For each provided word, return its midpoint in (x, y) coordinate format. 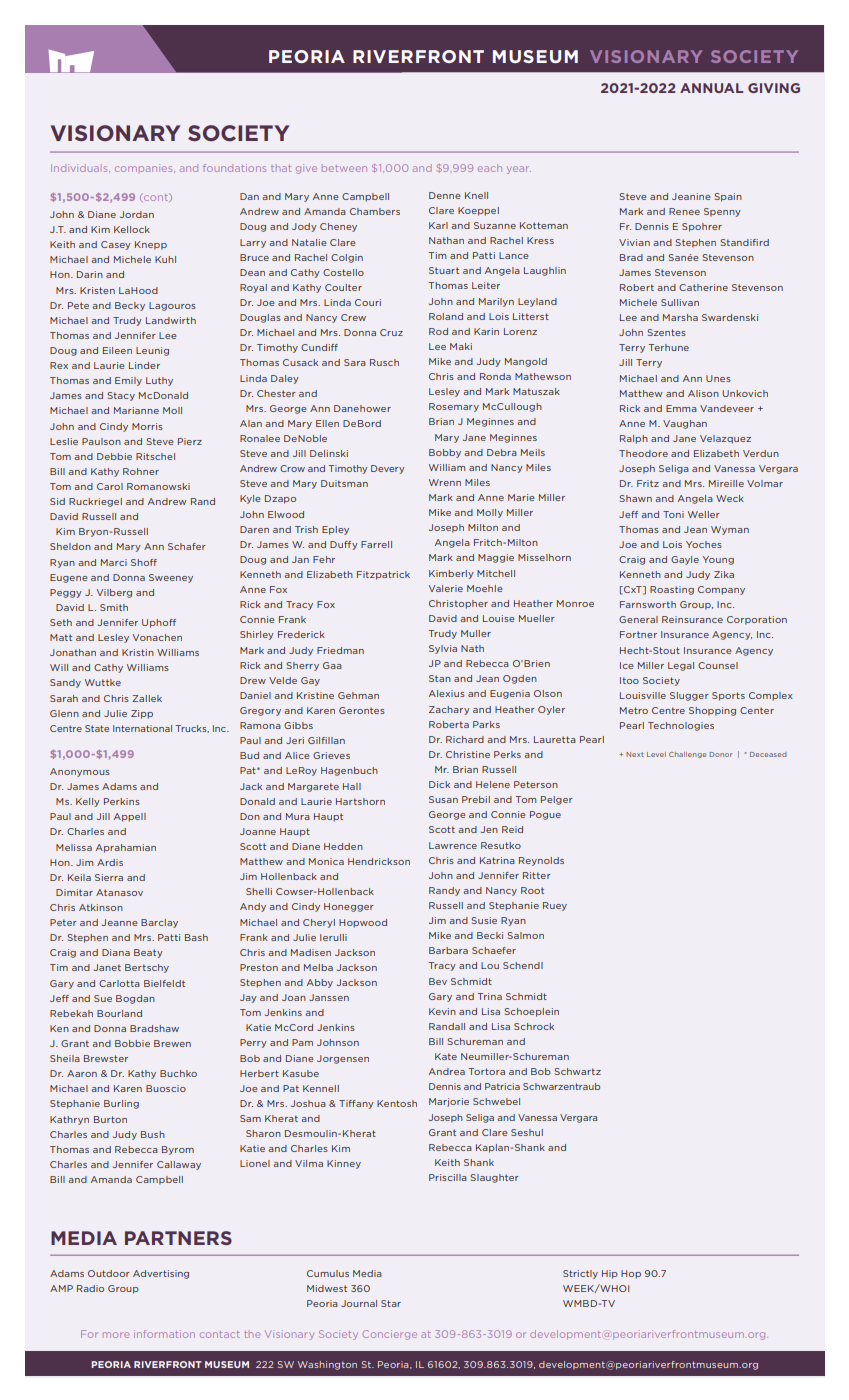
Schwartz (578, 1071)
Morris (147, 426)
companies (145, 168)
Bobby (445, 453)
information (164, 1334)
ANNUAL (711, 88)
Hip (610, 1274)
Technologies (681, 726)
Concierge (389, 1335)
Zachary (449, 710)
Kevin (442, 1011)
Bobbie (132, 1043)
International (142, 728)
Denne (445, 195)
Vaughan (685, 424)
